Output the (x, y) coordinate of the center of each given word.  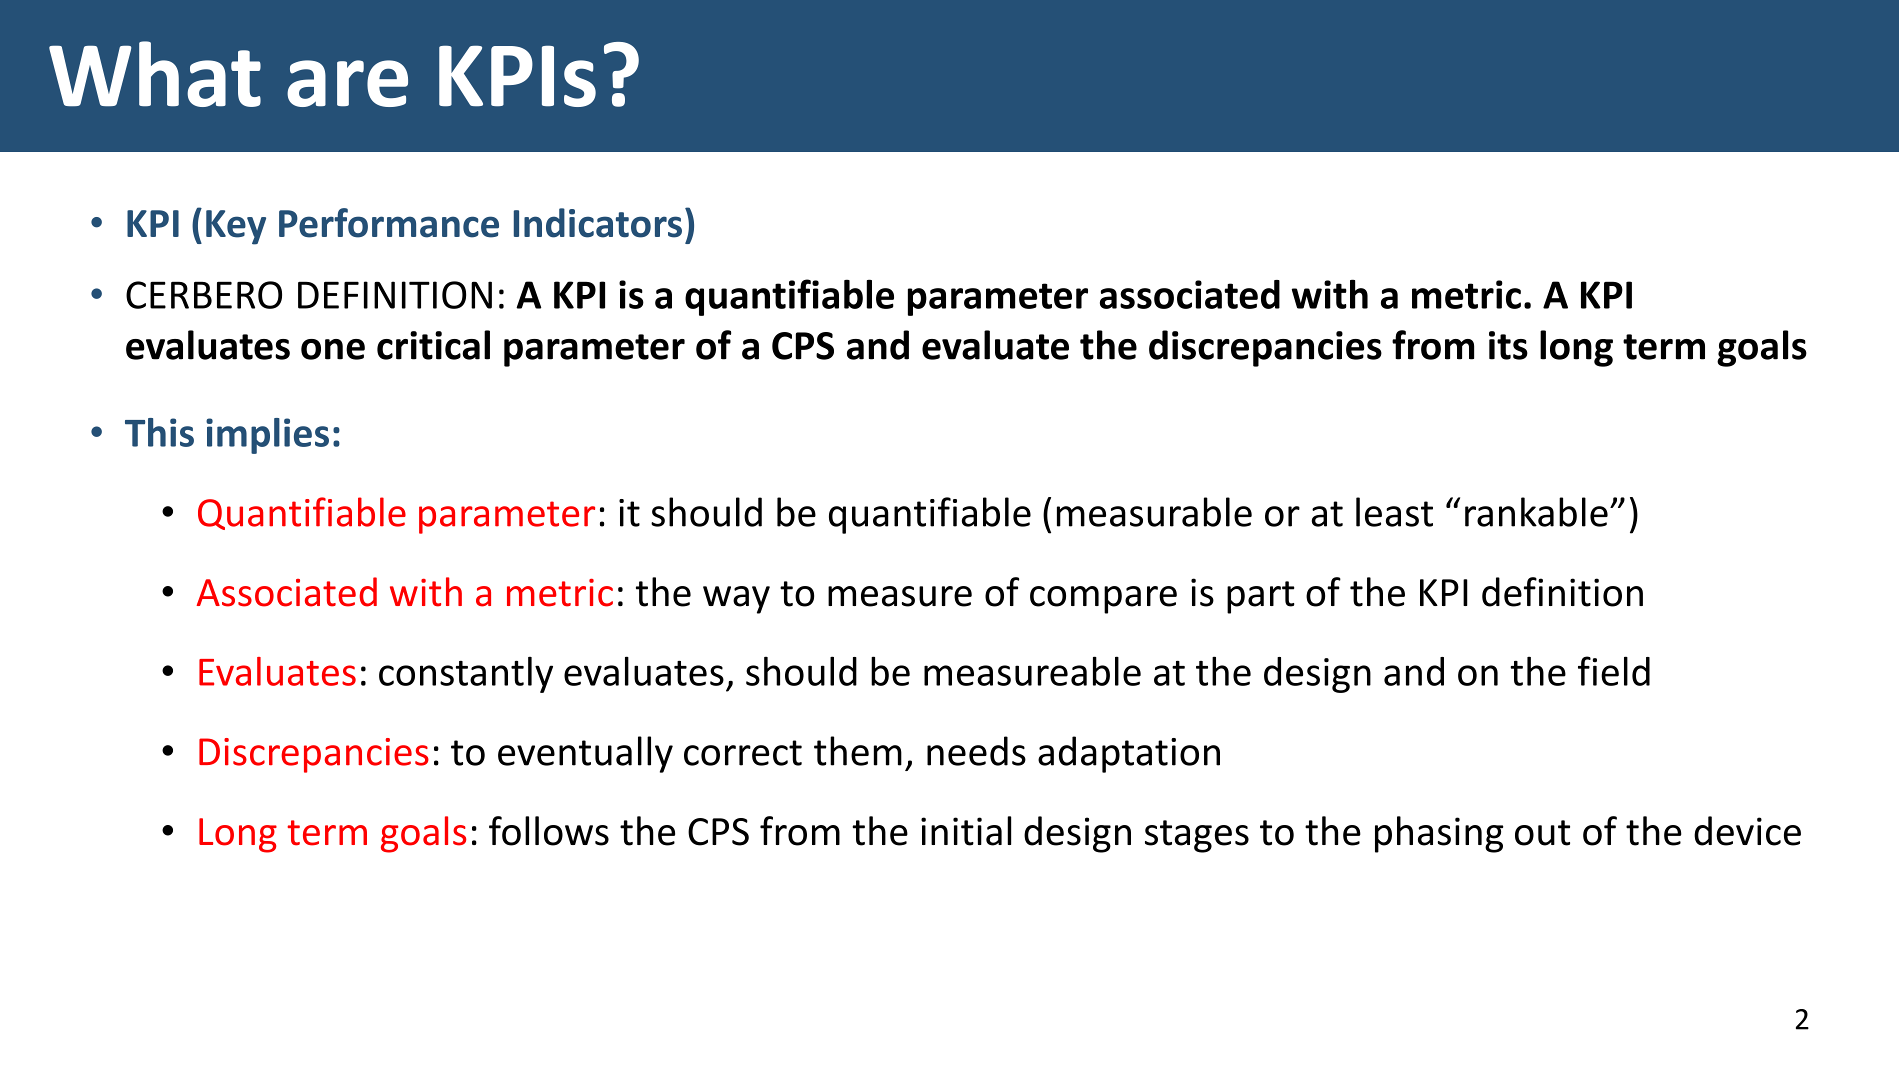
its (1508, 345)
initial (966, 831)
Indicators (598, 223)
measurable (1154, 512)
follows (549, 831)
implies (267, 436)
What (155, 74)
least (1394, 512)
